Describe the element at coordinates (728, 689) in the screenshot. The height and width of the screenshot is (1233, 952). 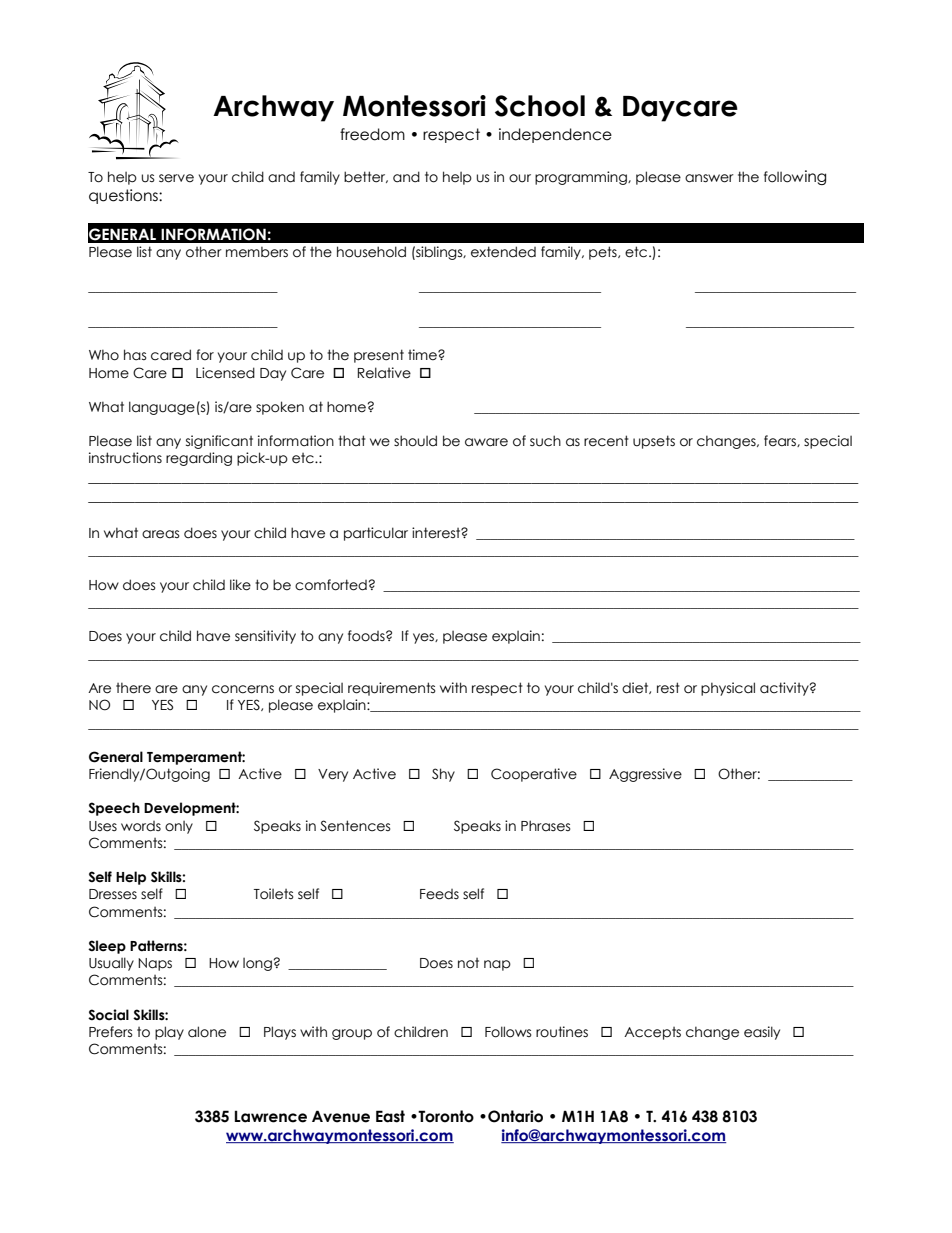
I see `physical` at that location.
